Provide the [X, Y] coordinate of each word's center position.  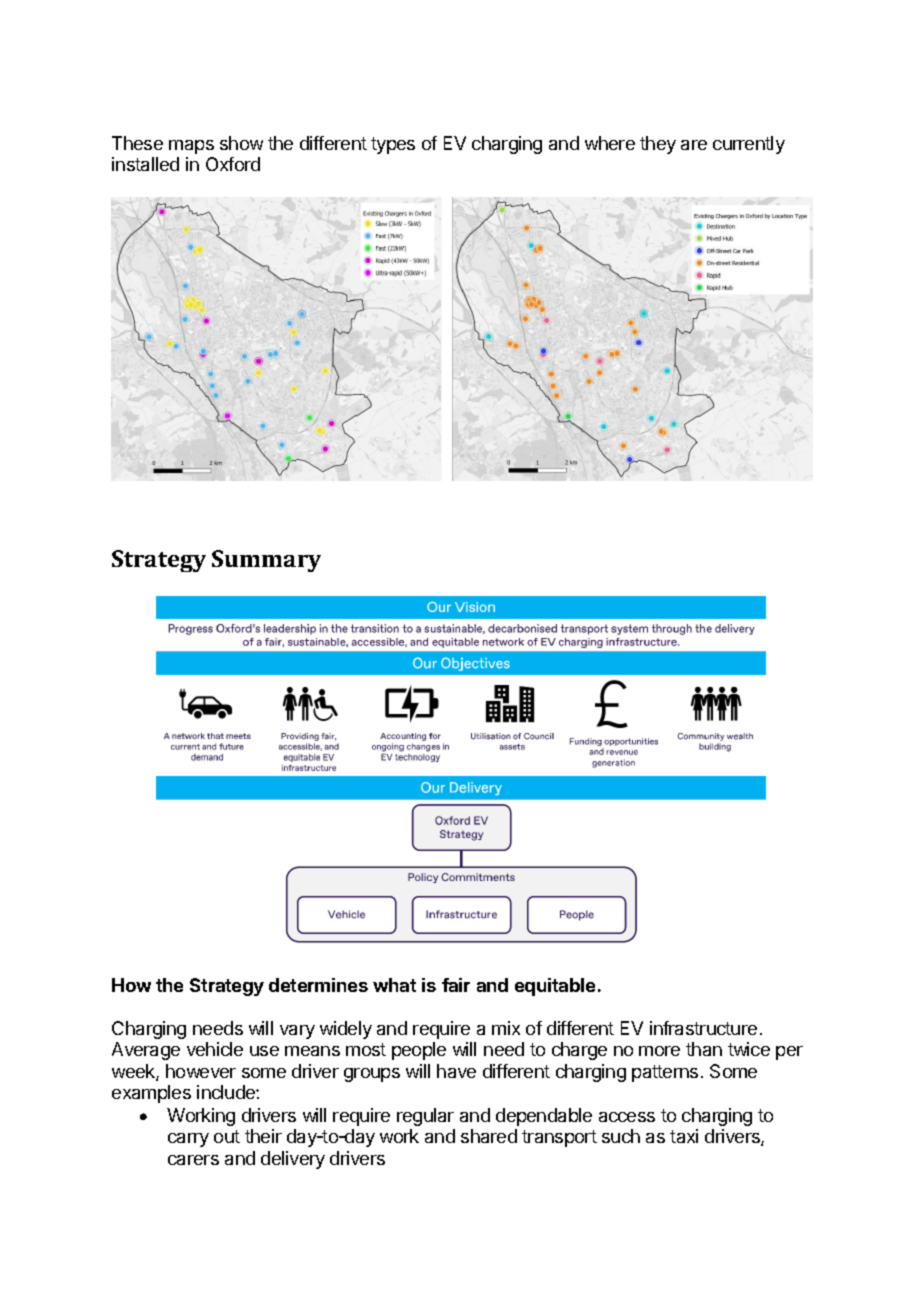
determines [318, 985]
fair [456, 985]
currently [749, 145]
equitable [555, 987]
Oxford [233, 164]
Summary [266, 561]
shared [489, 1136]
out [227, 1136]
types [393, 145]
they [658, 145]
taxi [684, 1136]
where [610, 143]
